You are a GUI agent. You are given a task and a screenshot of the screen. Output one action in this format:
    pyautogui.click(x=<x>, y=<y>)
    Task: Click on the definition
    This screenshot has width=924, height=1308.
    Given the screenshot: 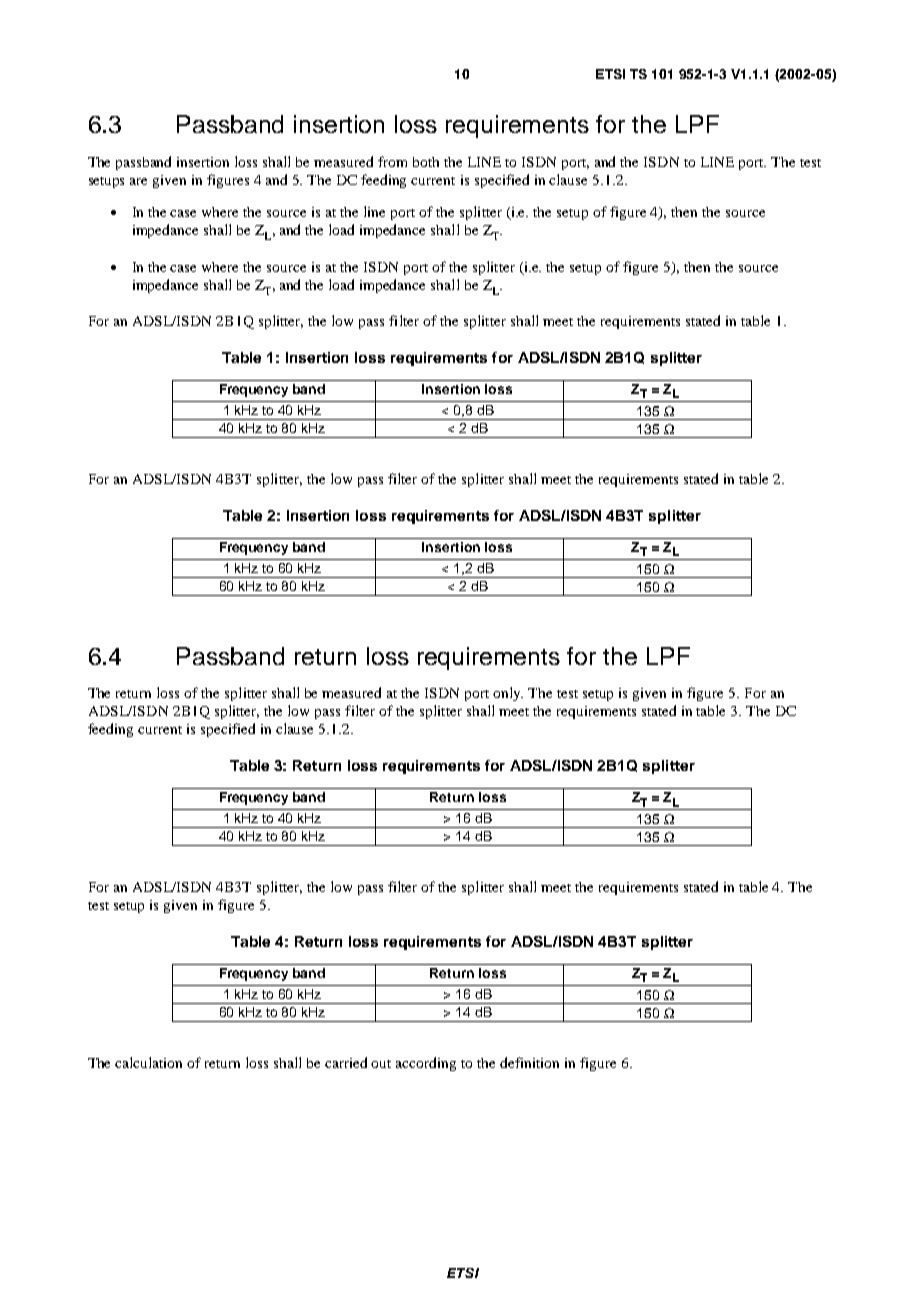 What is the action you would take?
    pyautogui.click(x=529, y=1062)
